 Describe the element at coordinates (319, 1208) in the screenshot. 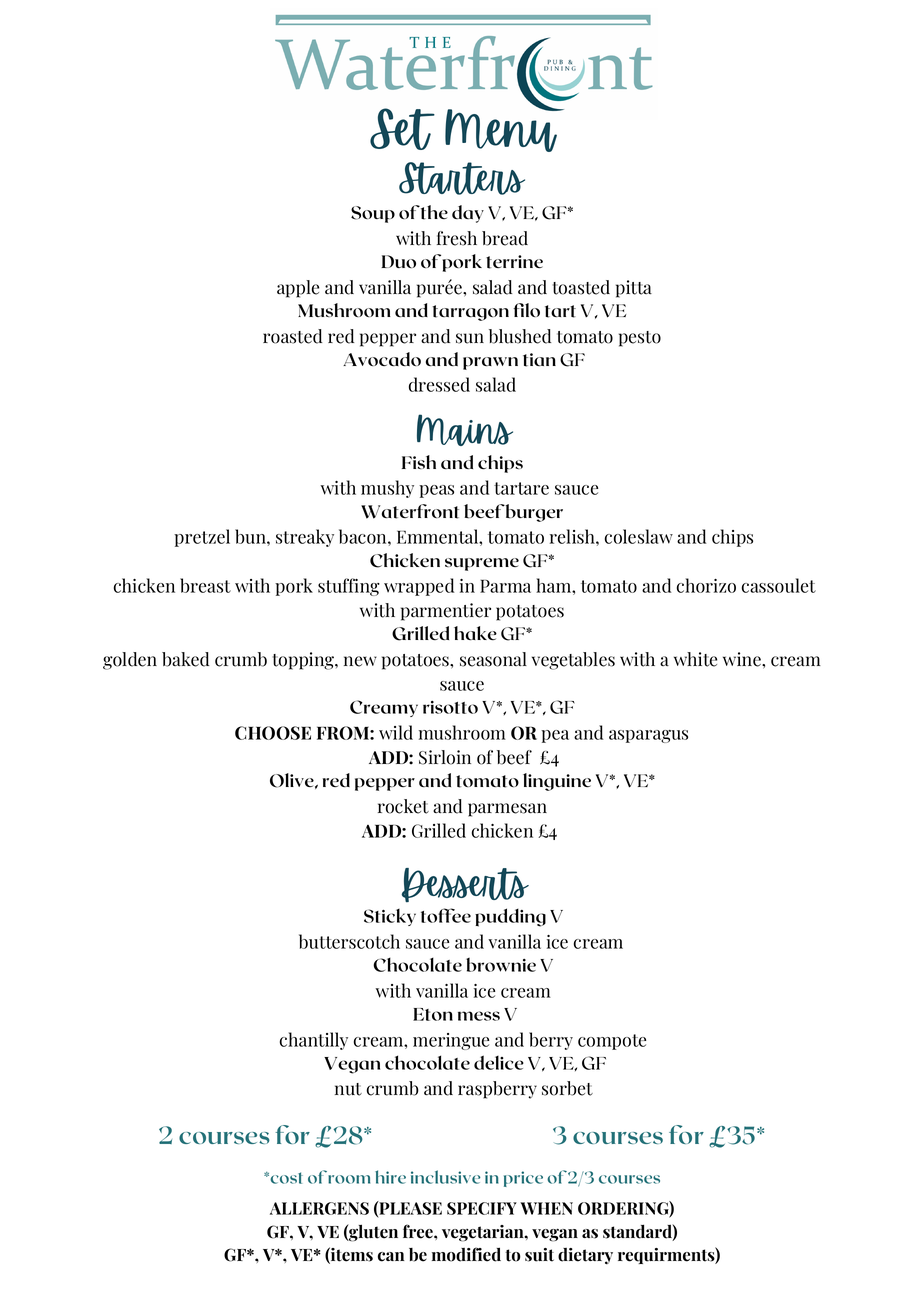

I see `ALLERGENS` at that location.
